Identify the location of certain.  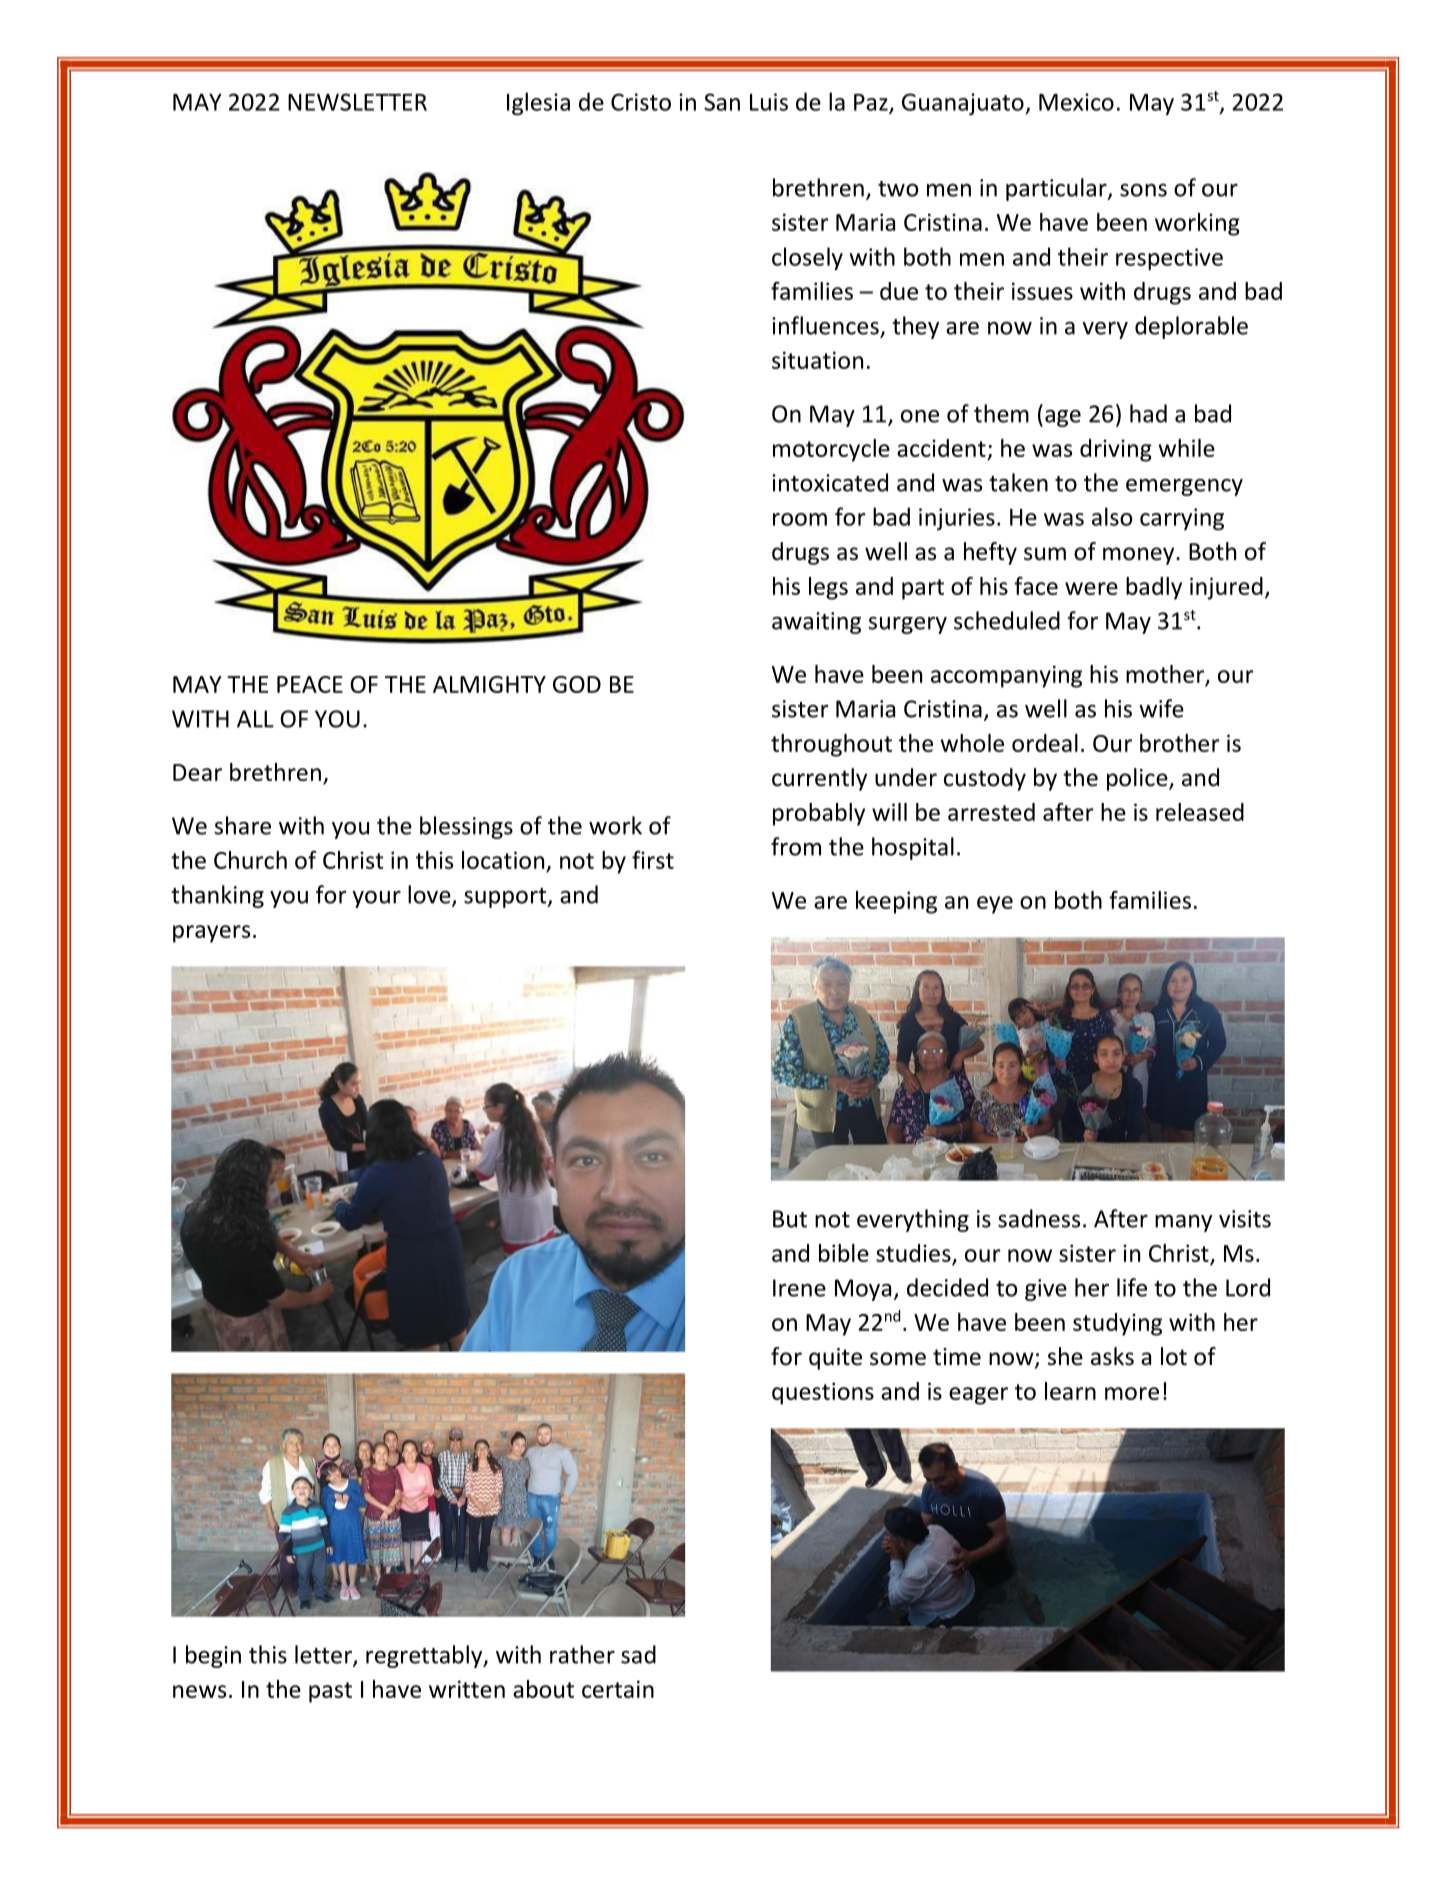
(618, 1689).
